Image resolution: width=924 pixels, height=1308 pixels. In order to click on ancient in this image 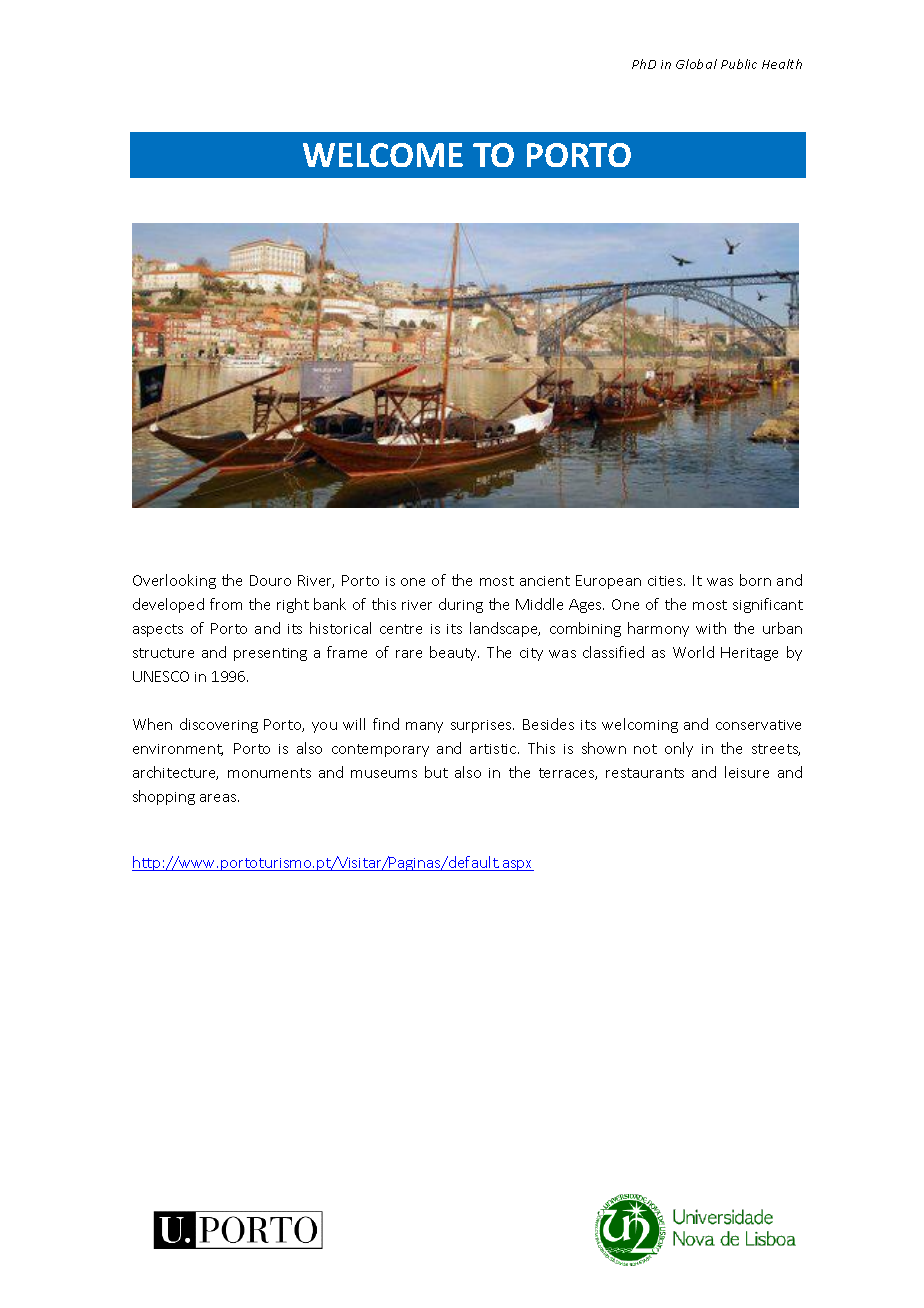, I will do `click(545, 581)`.
